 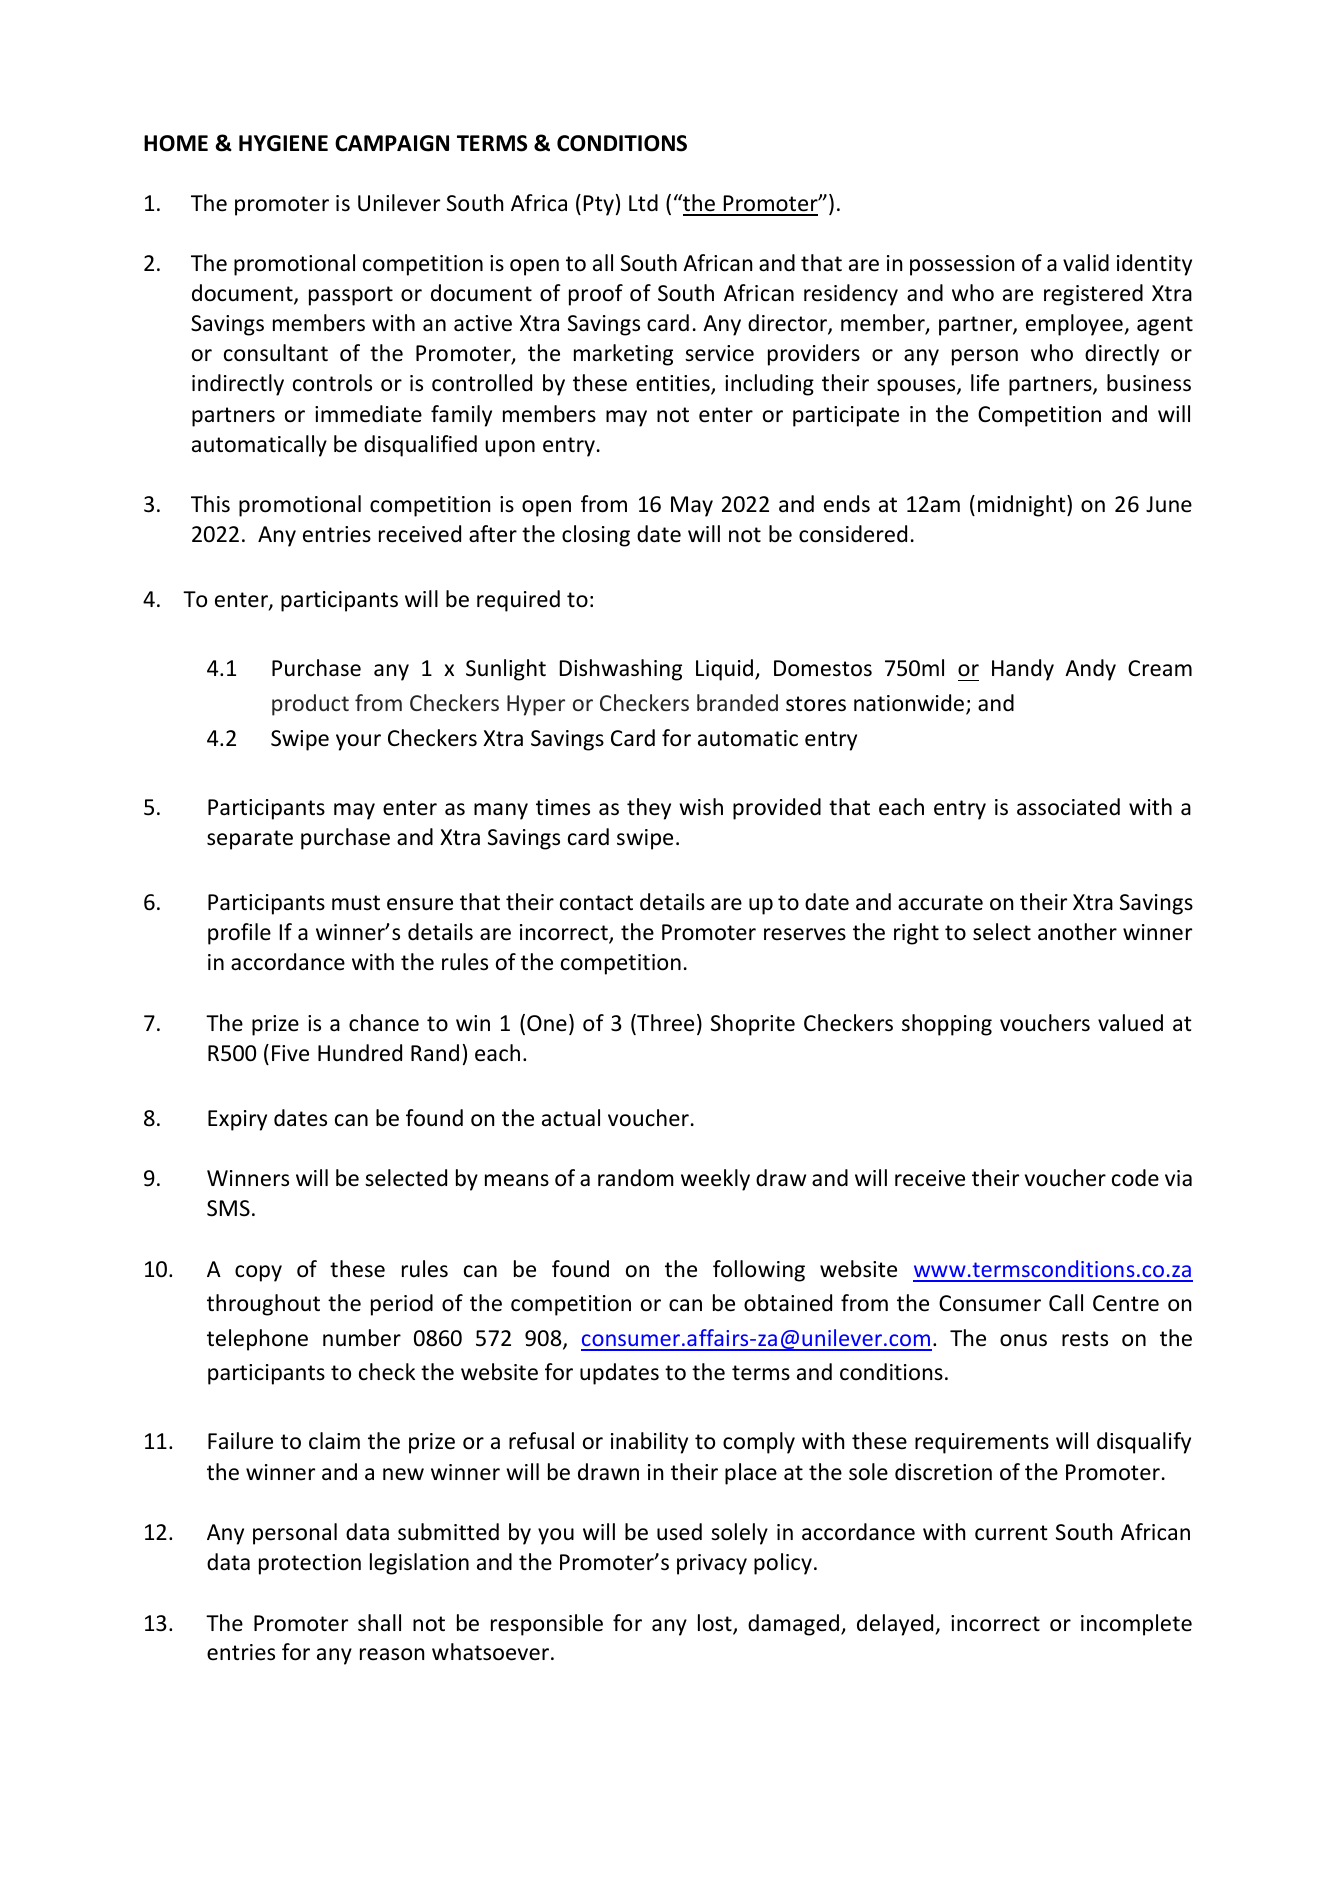 What do you see at coordinates (716, 1624) in the screenshot?
I see `lost` at bounding box center [716, 1624].
